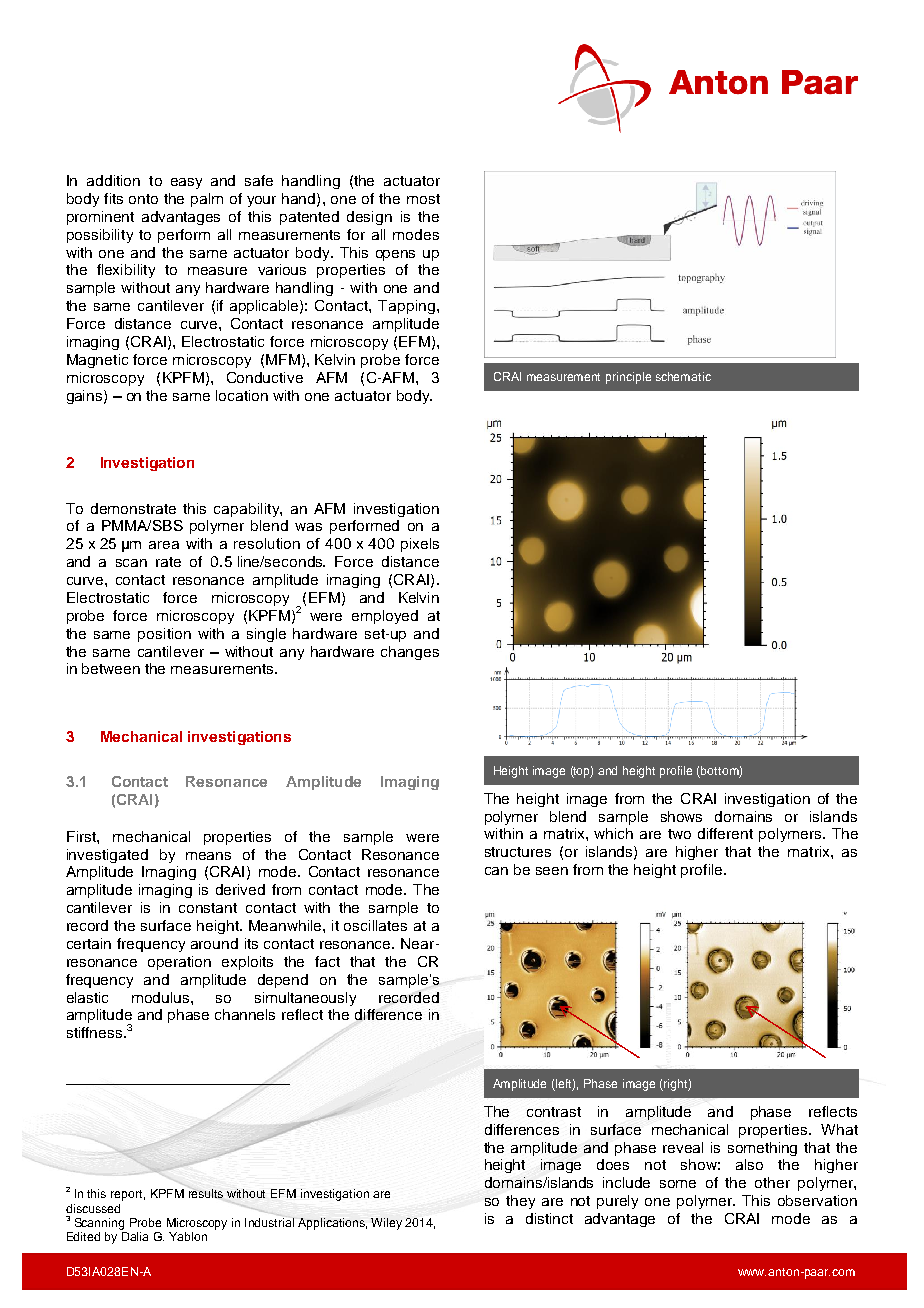  What do you see at coordinates (143, 199) in the document?
I see `onto` at bounding box center [143, 199].
